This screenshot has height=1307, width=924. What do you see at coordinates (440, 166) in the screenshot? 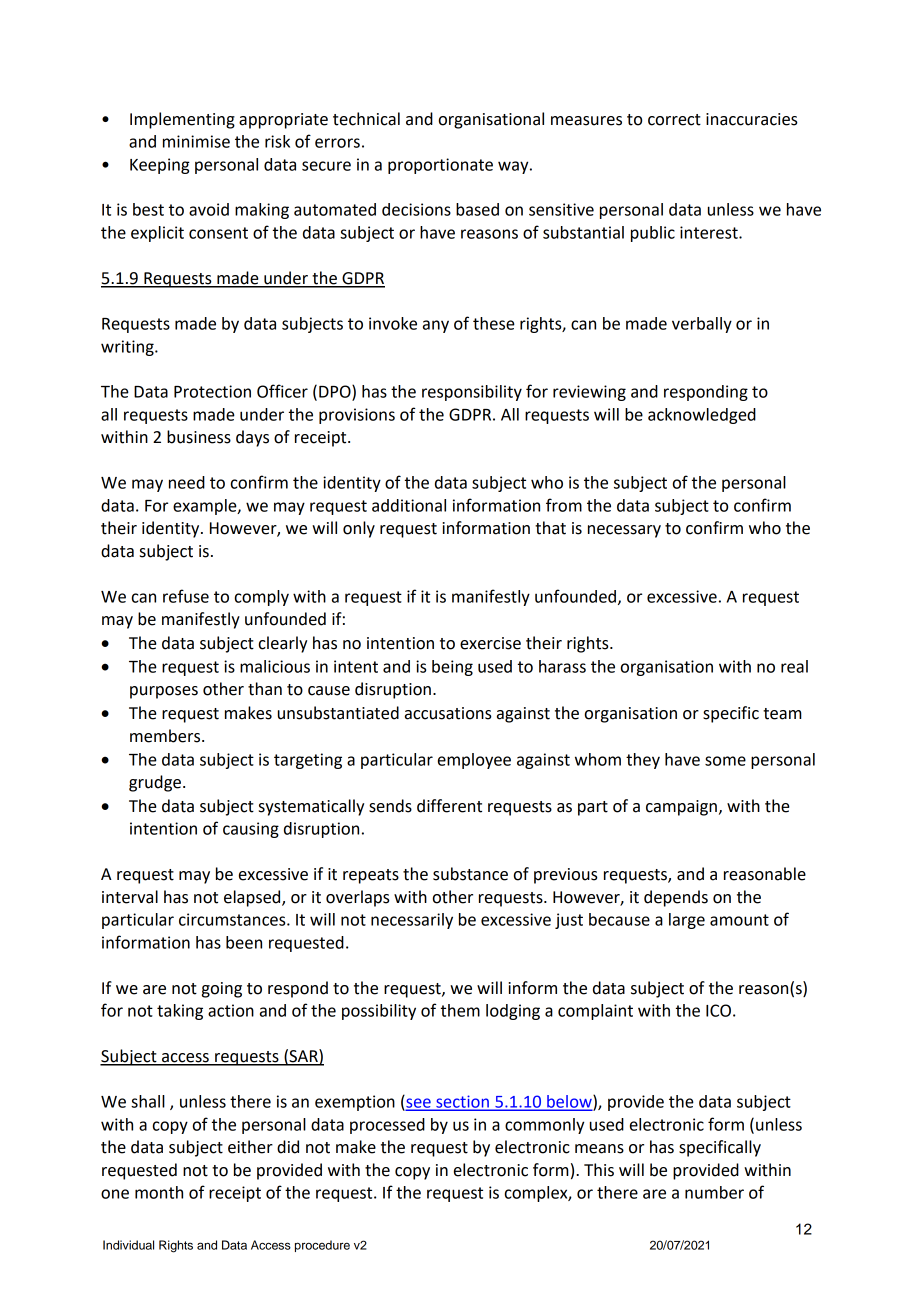
I see `proportionate` at bounding box center [440, 166].
